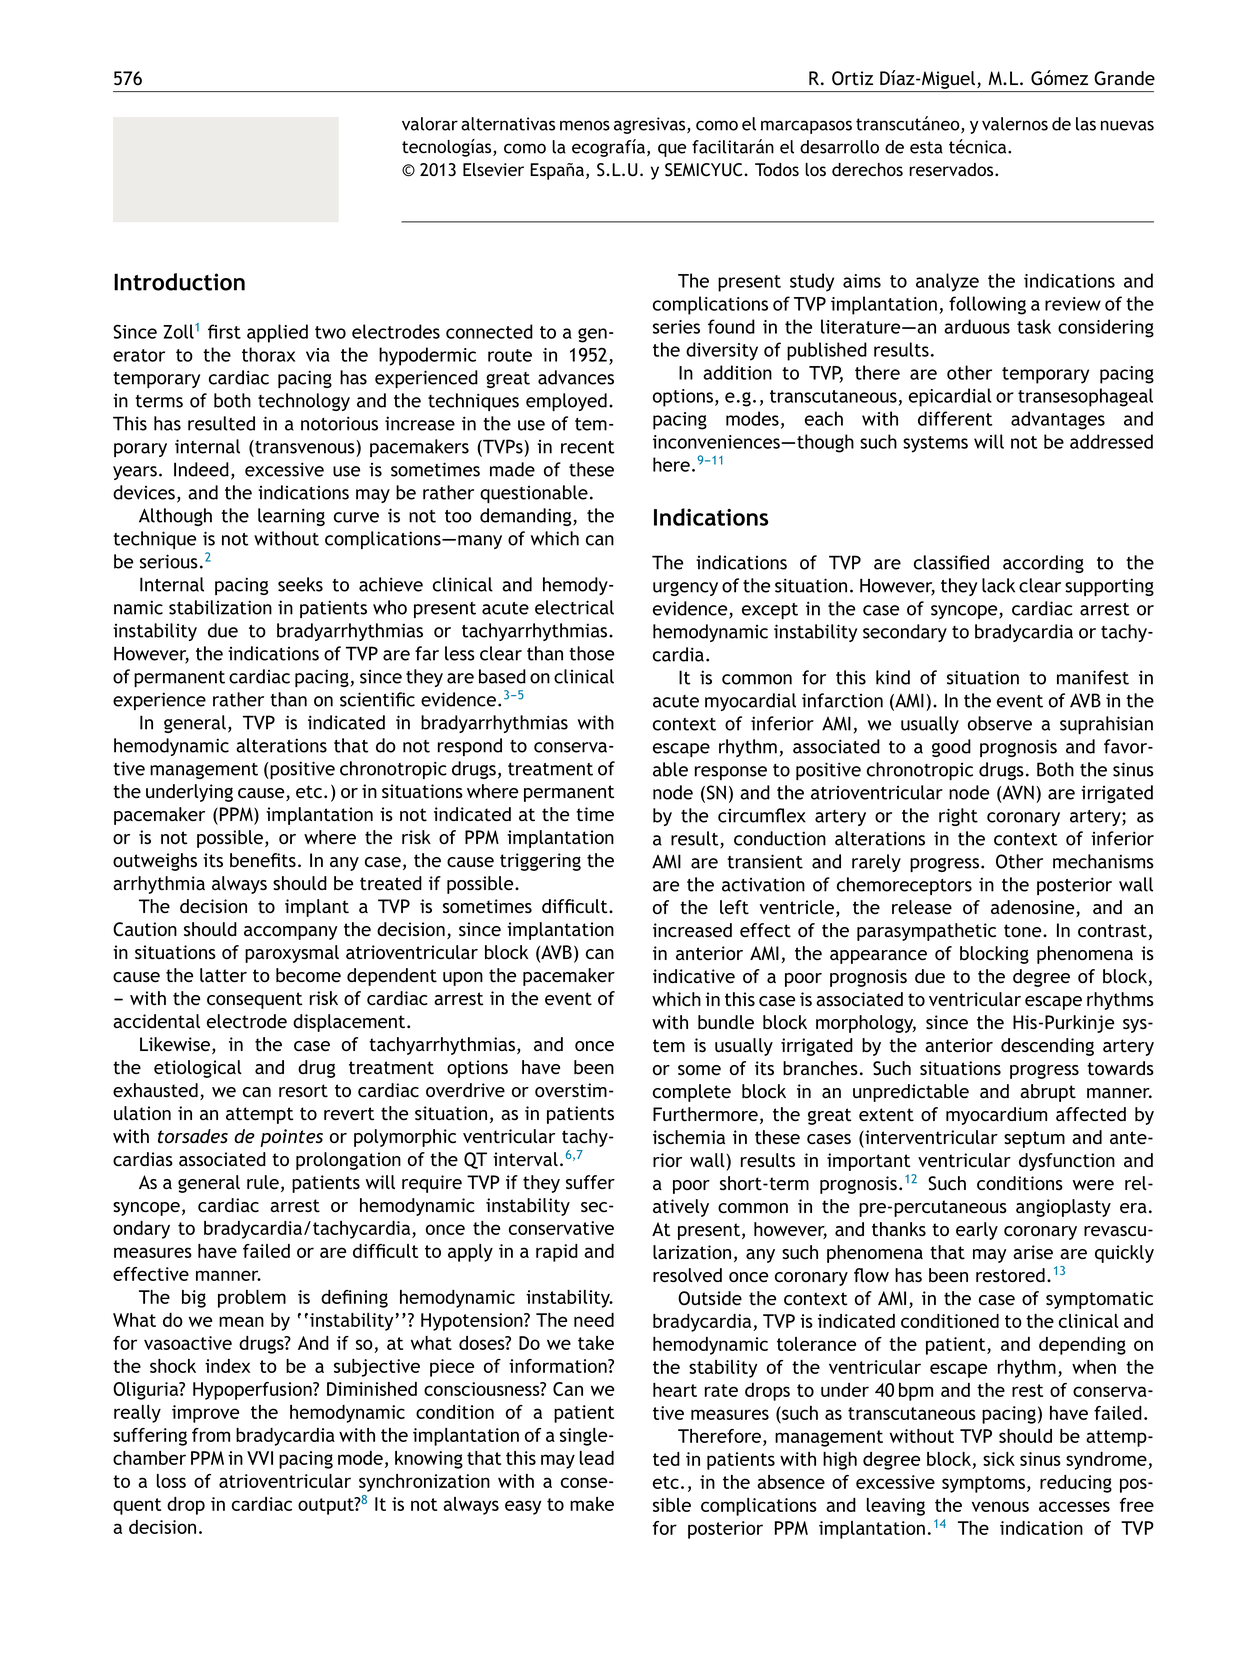 The width and height of the document is (1249, 1665). I want to click on resort, so click(303, 1091).
